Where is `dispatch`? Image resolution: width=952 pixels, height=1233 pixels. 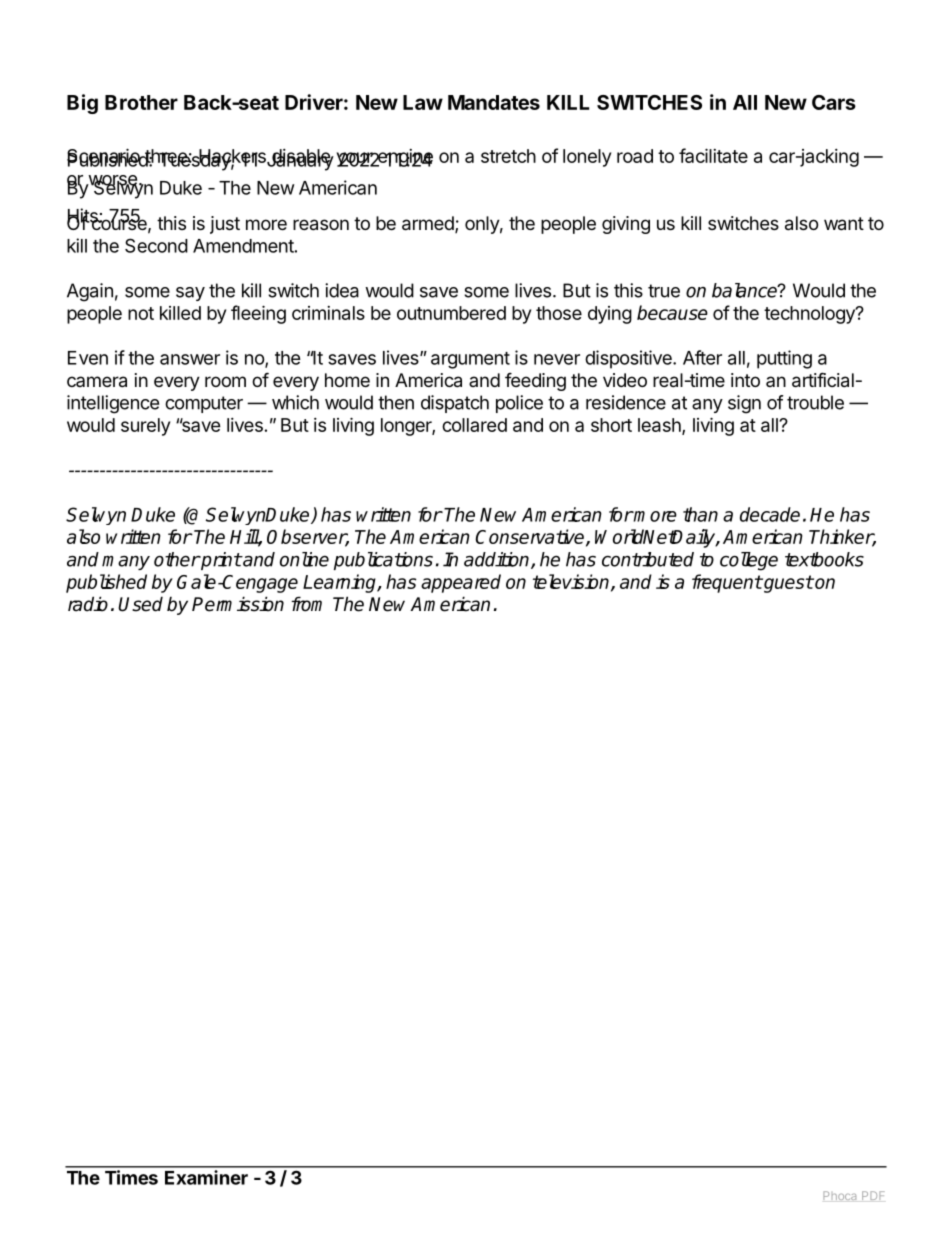 dispatch is located at coordinates (455, 404).
